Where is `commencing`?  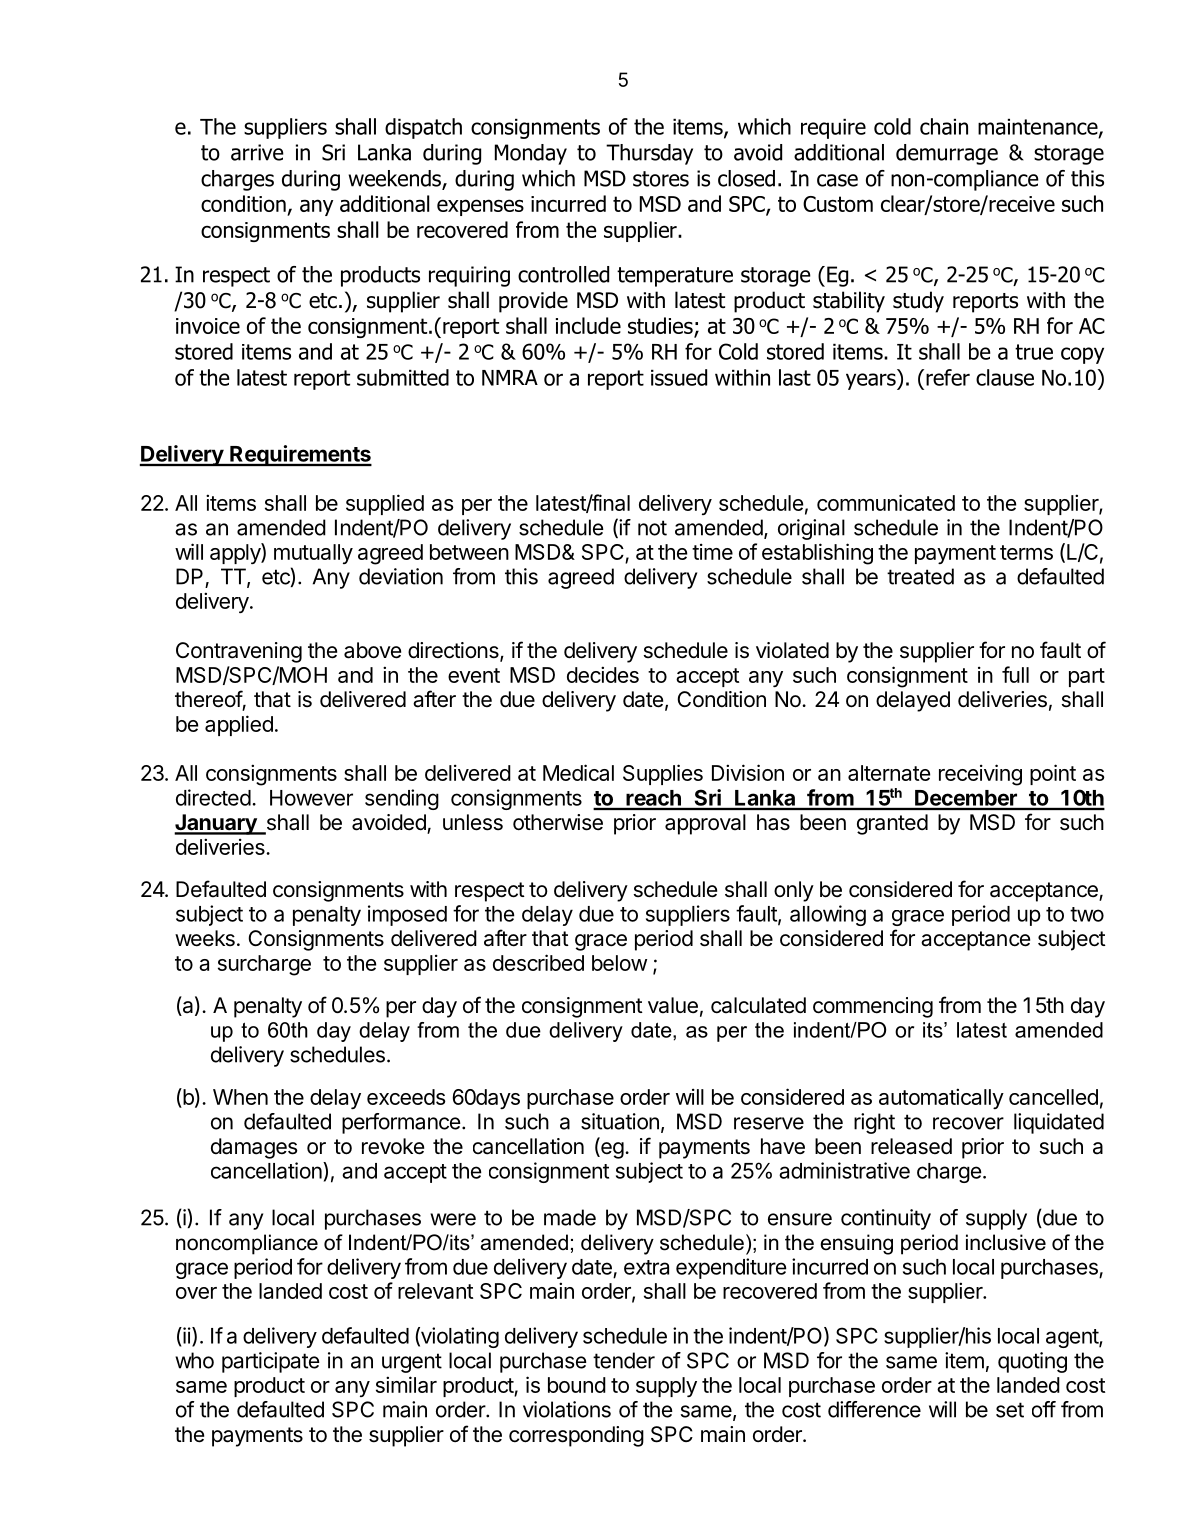
commencing is located at coordinates (873, 1007).
